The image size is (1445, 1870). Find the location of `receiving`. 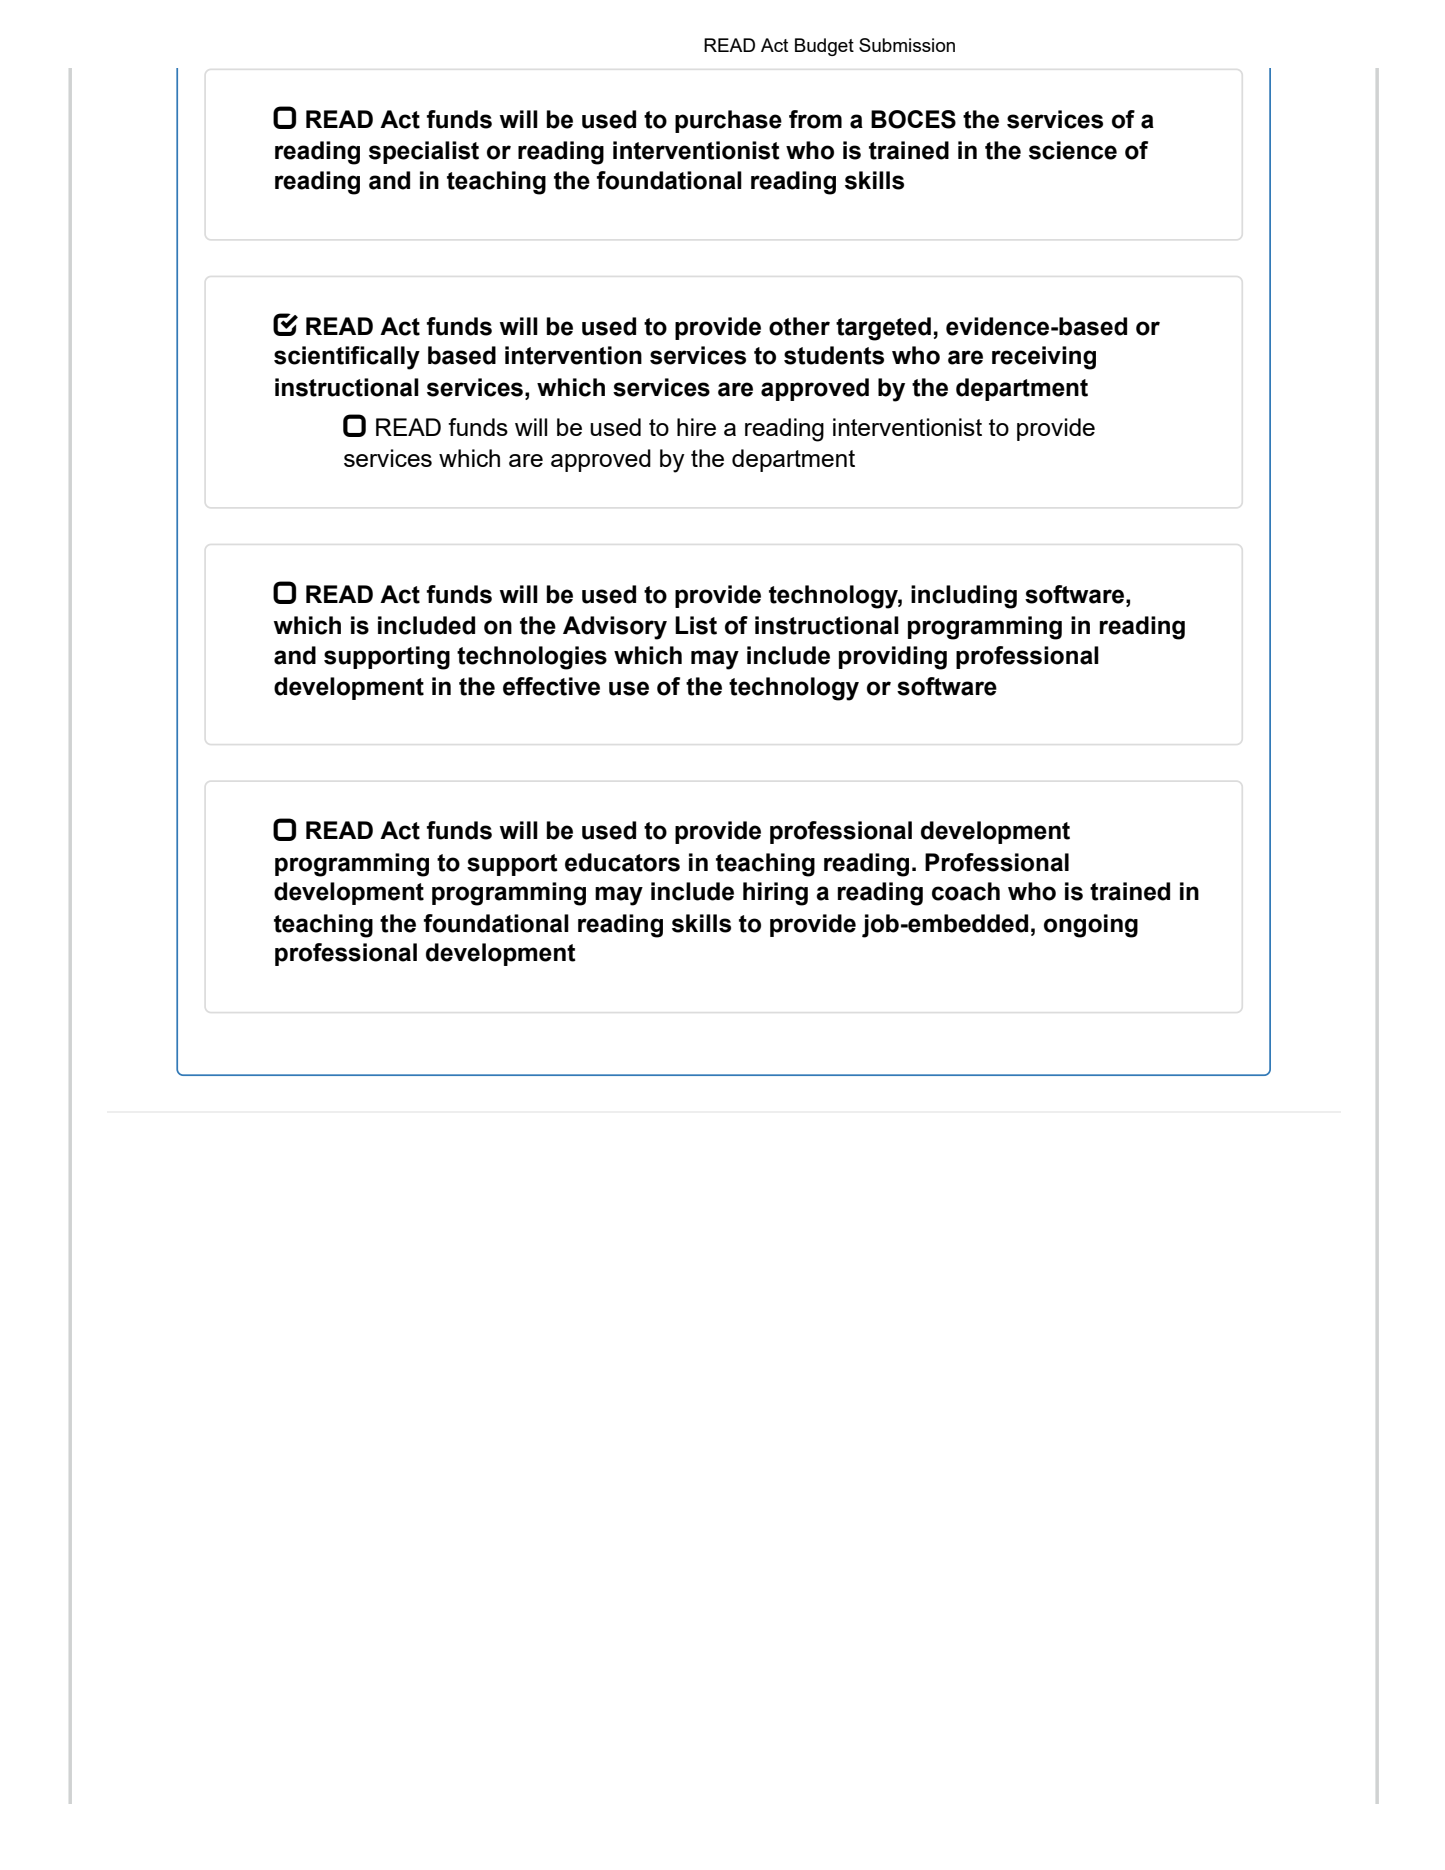

receiving is located at coordinates (1044, 358).
